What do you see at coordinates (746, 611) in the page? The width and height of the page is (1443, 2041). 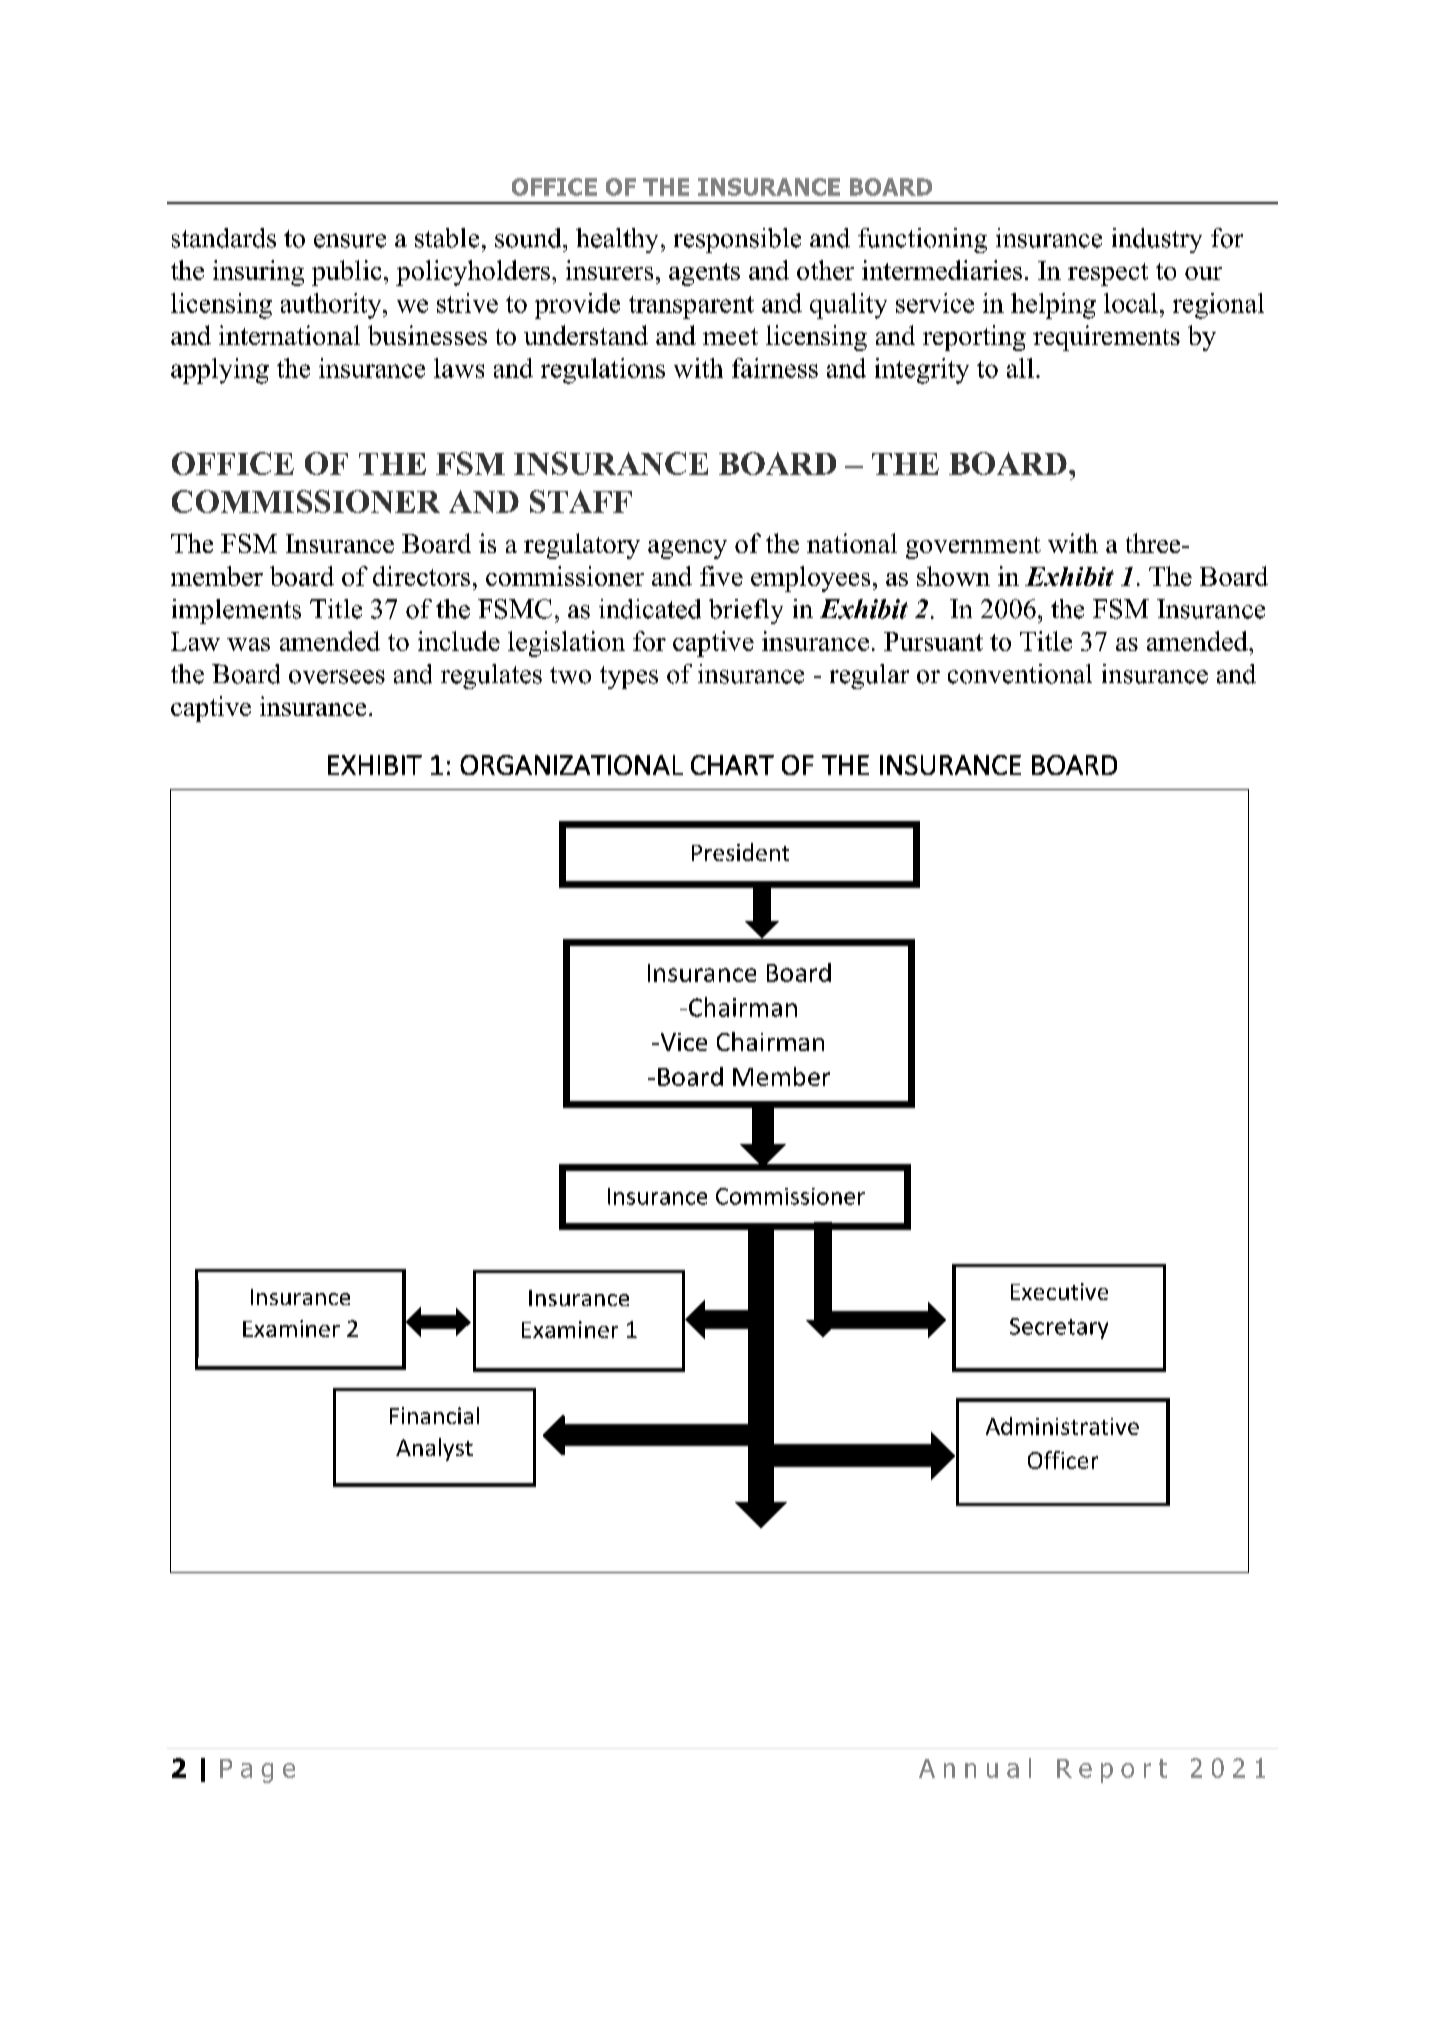 I see `briefly` at bounding box center [746, 611].
